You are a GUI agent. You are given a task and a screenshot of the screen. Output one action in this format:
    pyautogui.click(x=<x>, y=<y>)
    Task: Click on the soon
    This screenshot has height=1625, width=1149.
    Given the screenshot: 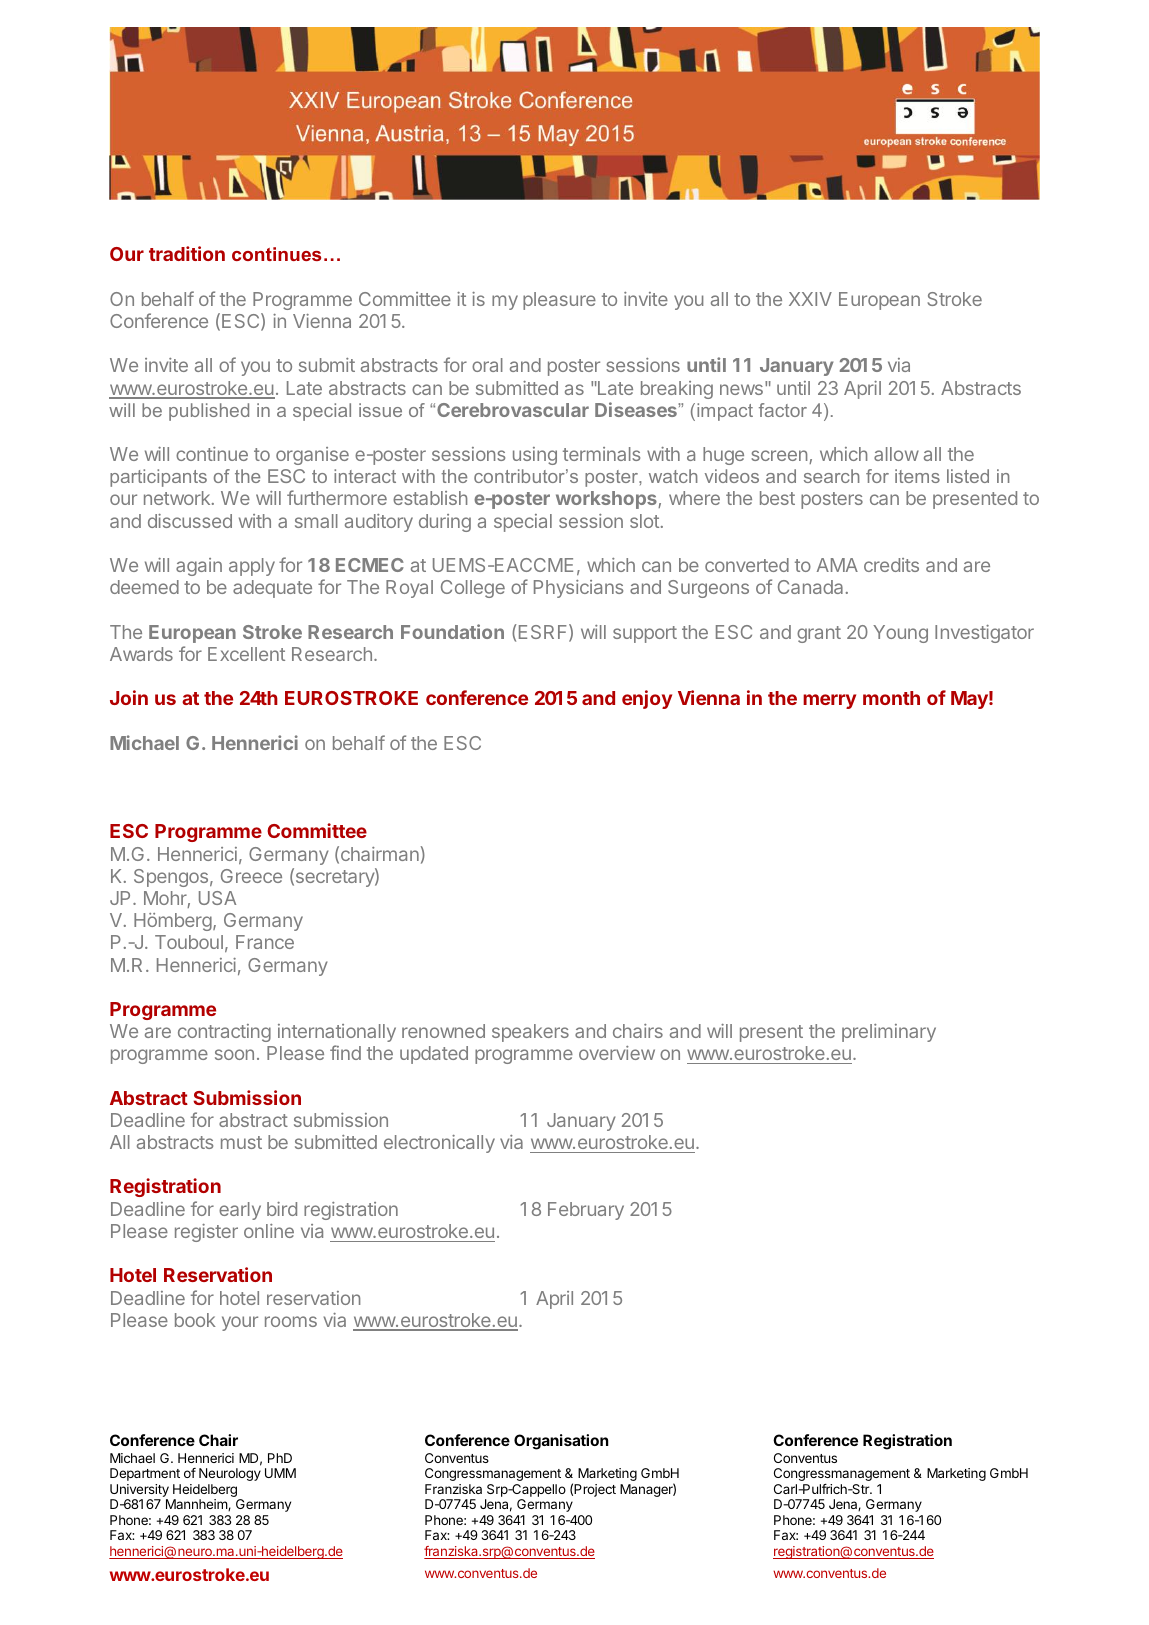 What is the action you would take?
    pyautogui.click(x=234, y=1054)
